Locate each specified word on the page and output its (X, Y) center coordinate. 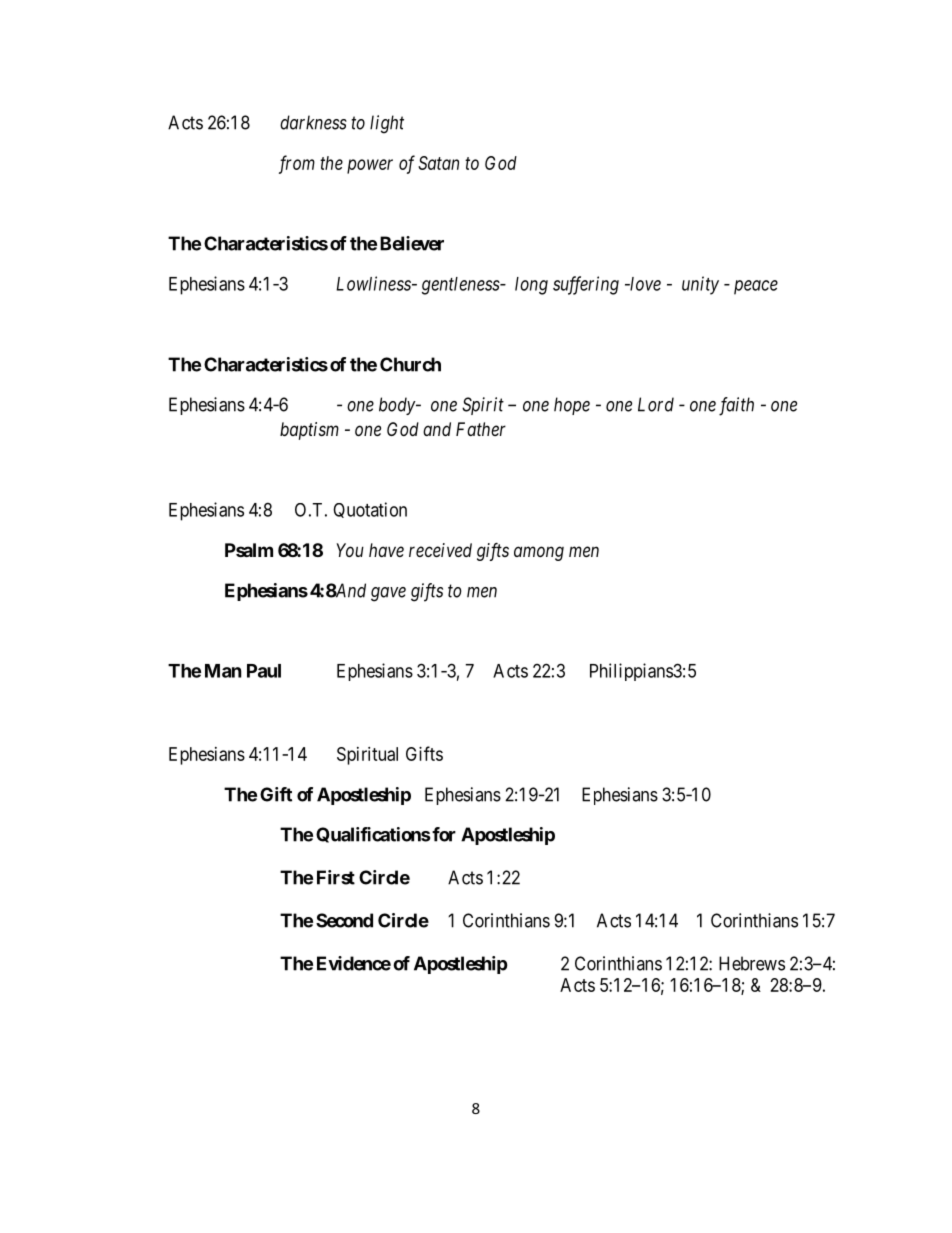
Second (344, 920)
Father (481, 429)
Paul (264, 671)
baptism (309, 431)
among (539, 553)
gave (388, 594)
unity (700, 285)
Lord (656, 404)
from (297, 164)
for (444, 834)
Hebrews (752, 963)
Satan (438, 163)
